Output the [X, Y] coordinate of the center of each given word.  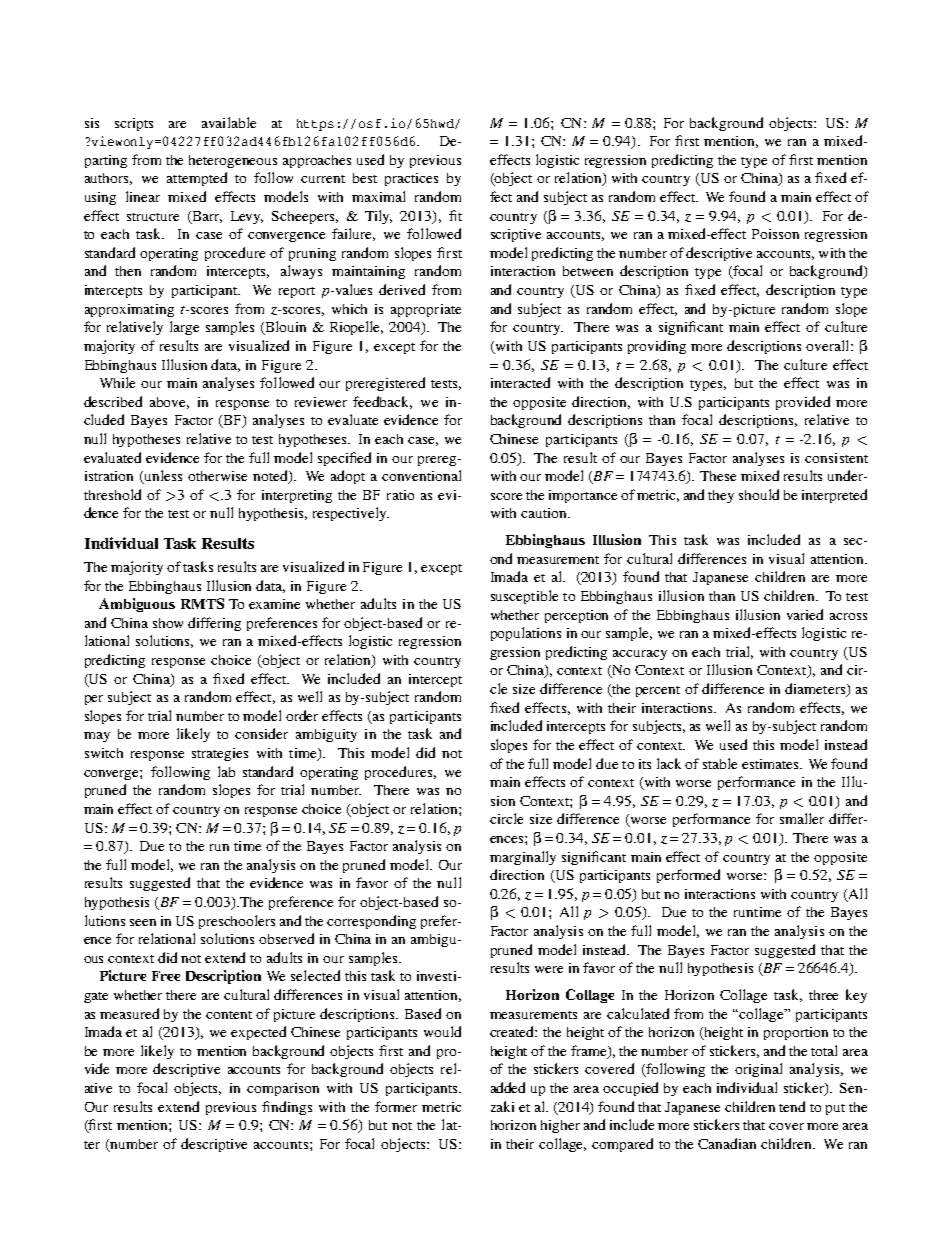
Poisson [775, 234]
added [508, 1087]
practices [411, 179]
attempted [197, 179]
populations [526, 634]
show [168, 623]
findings [287, 1108]
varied [805, 614]
